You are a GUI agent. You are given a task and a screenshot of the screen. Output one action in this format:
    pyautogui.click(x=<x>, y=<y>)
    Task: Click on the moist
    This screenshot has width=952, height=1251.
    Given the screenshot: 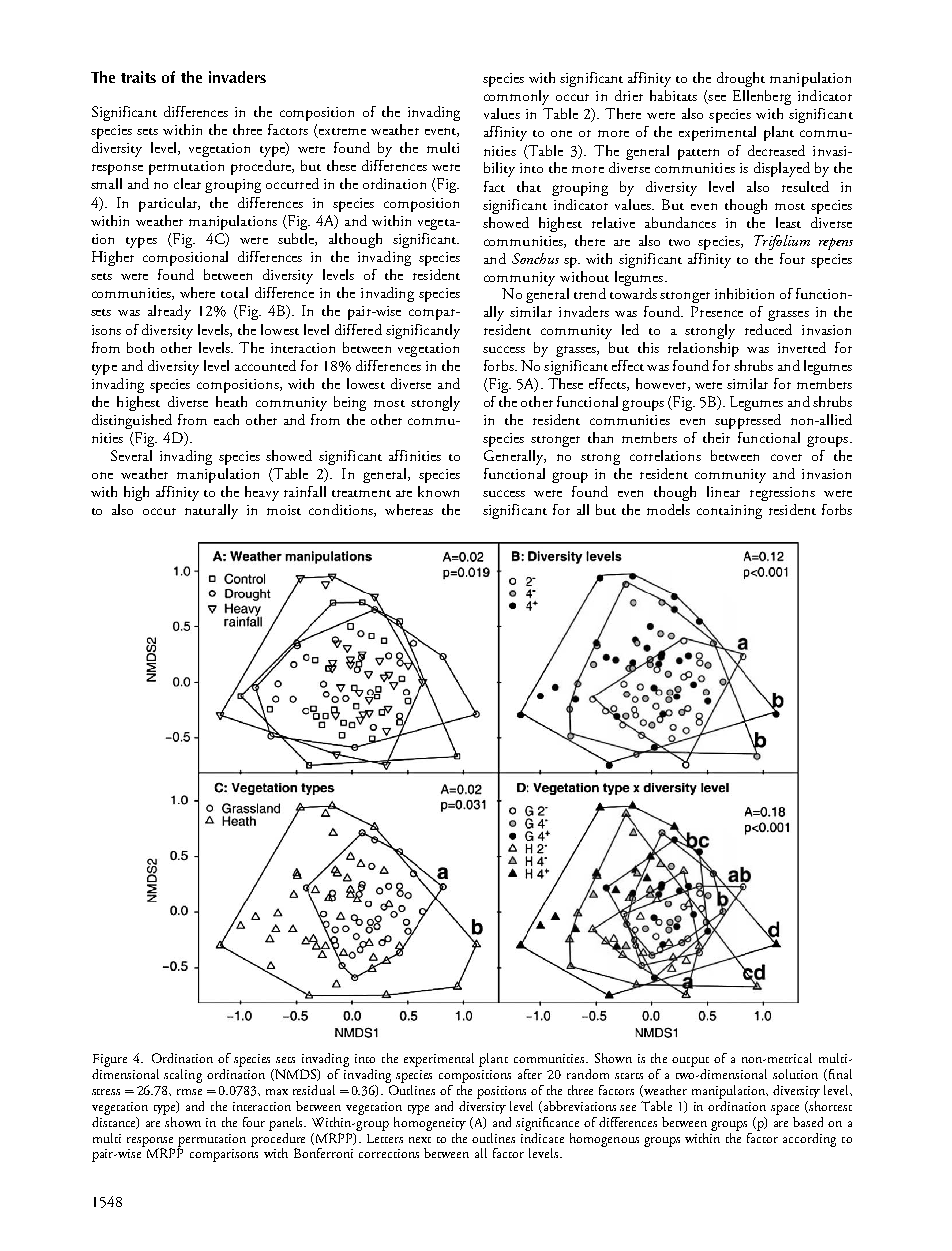 What is the action you would take?
    pyautogui.click(x=284, y=510)
